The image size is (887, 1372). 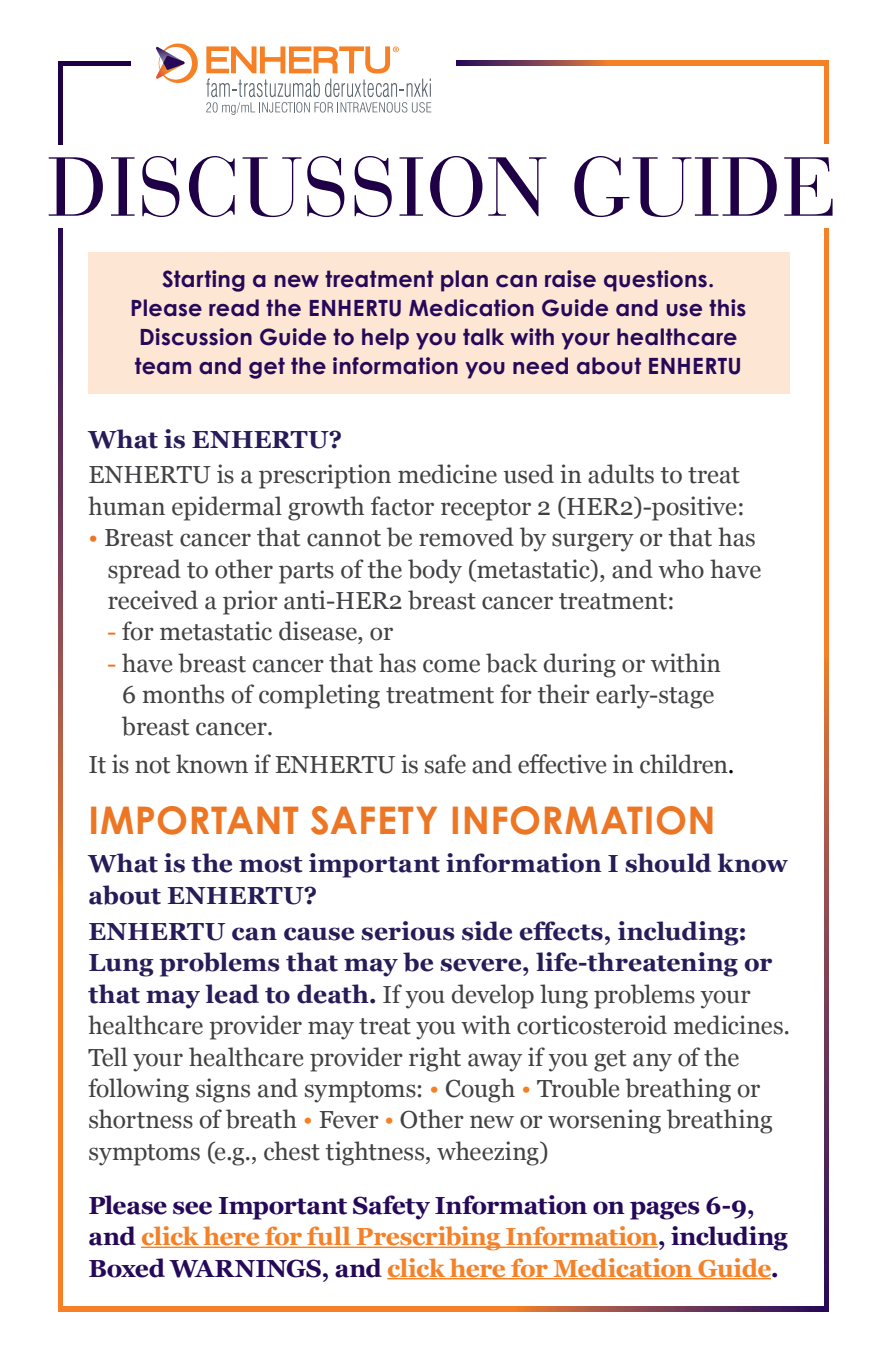 What do you see at coordinates (203, 281) in the document?
I see `Starting` at bounding box center [203, 281].
